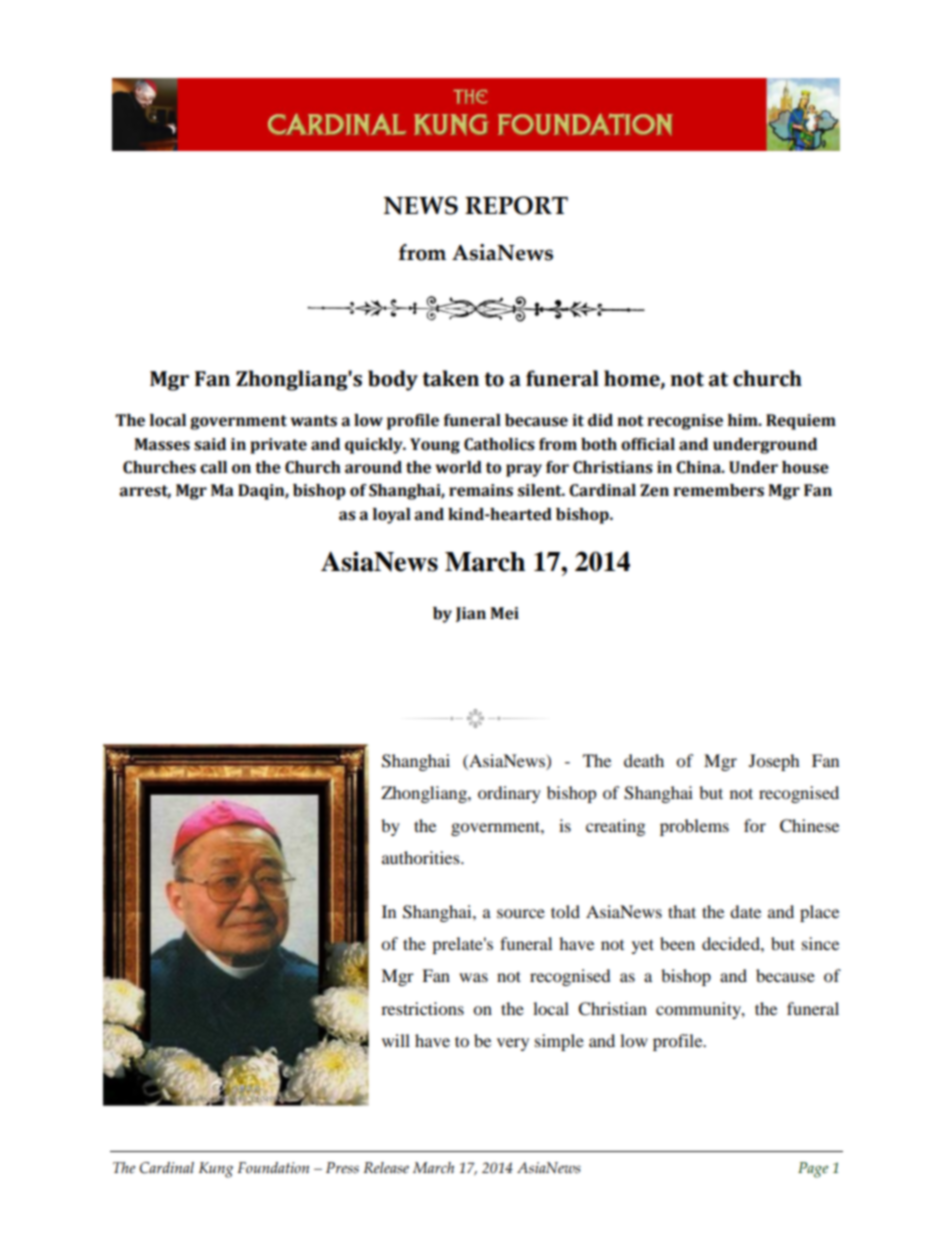 The width and height of the screenshot is (952, 1233). What do you see at coordinates (471, 614) in the screenshot?
I see `Jian` at bounding box center [471, 614].
